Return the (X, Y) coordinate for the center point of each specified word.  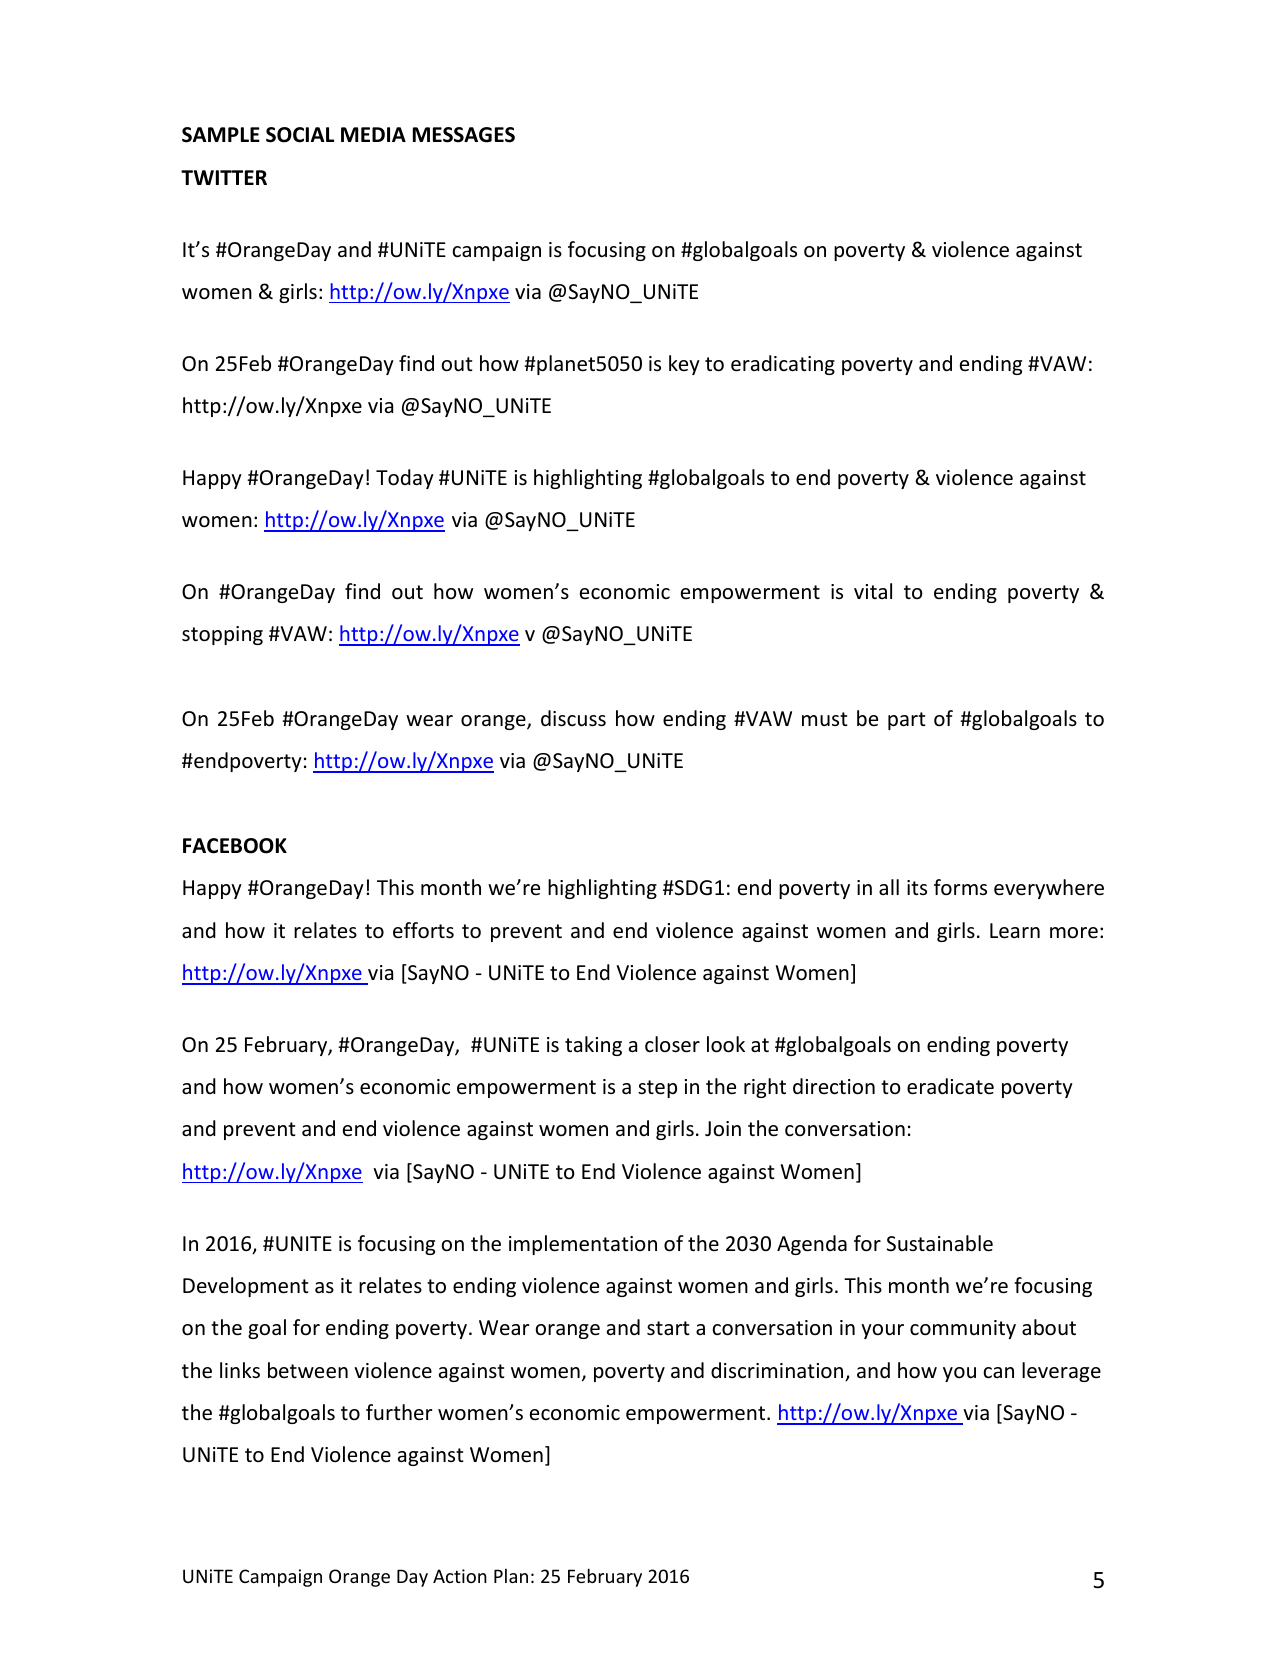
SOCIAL (300, 135)
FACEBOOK (235, 846)
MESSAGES (464, 135)
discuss (573, 718)
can (998, 1373)
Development (245, 1287)
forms (960, 887)
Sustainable (940, 1243)
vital (873, 591)
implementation (583, 1245)
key (684, 365)
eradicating (783, 365)
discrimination (778, 1371)
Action (460, 1576)
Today (405, 479)
